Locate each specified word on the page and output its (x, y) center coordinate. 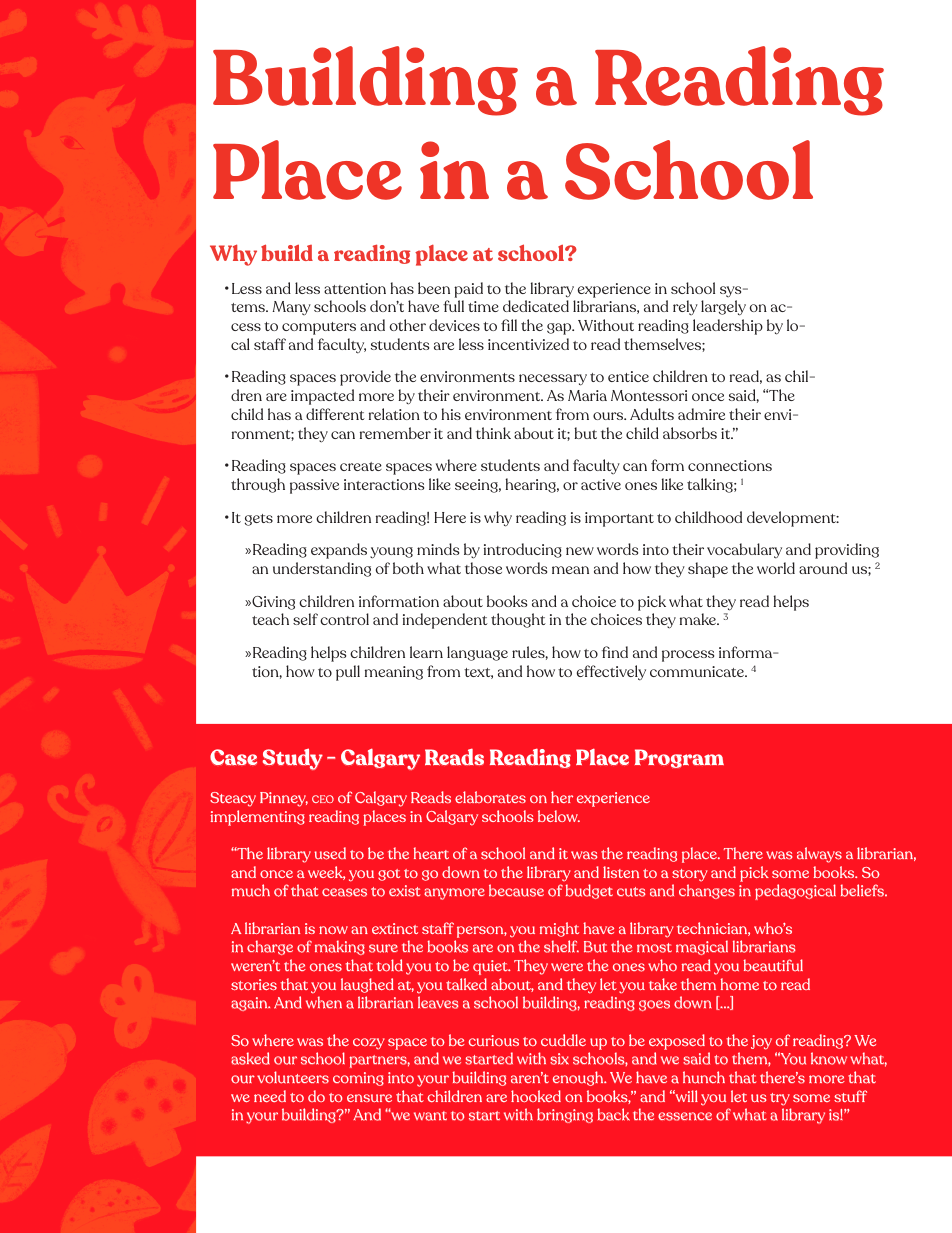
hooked (536, 1096)
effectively (611, 673)
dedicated (536, 306)
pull (348, 673)
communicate (698, 671)
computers (319, 328)
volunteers (293, 1077)
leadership (728, 327)
